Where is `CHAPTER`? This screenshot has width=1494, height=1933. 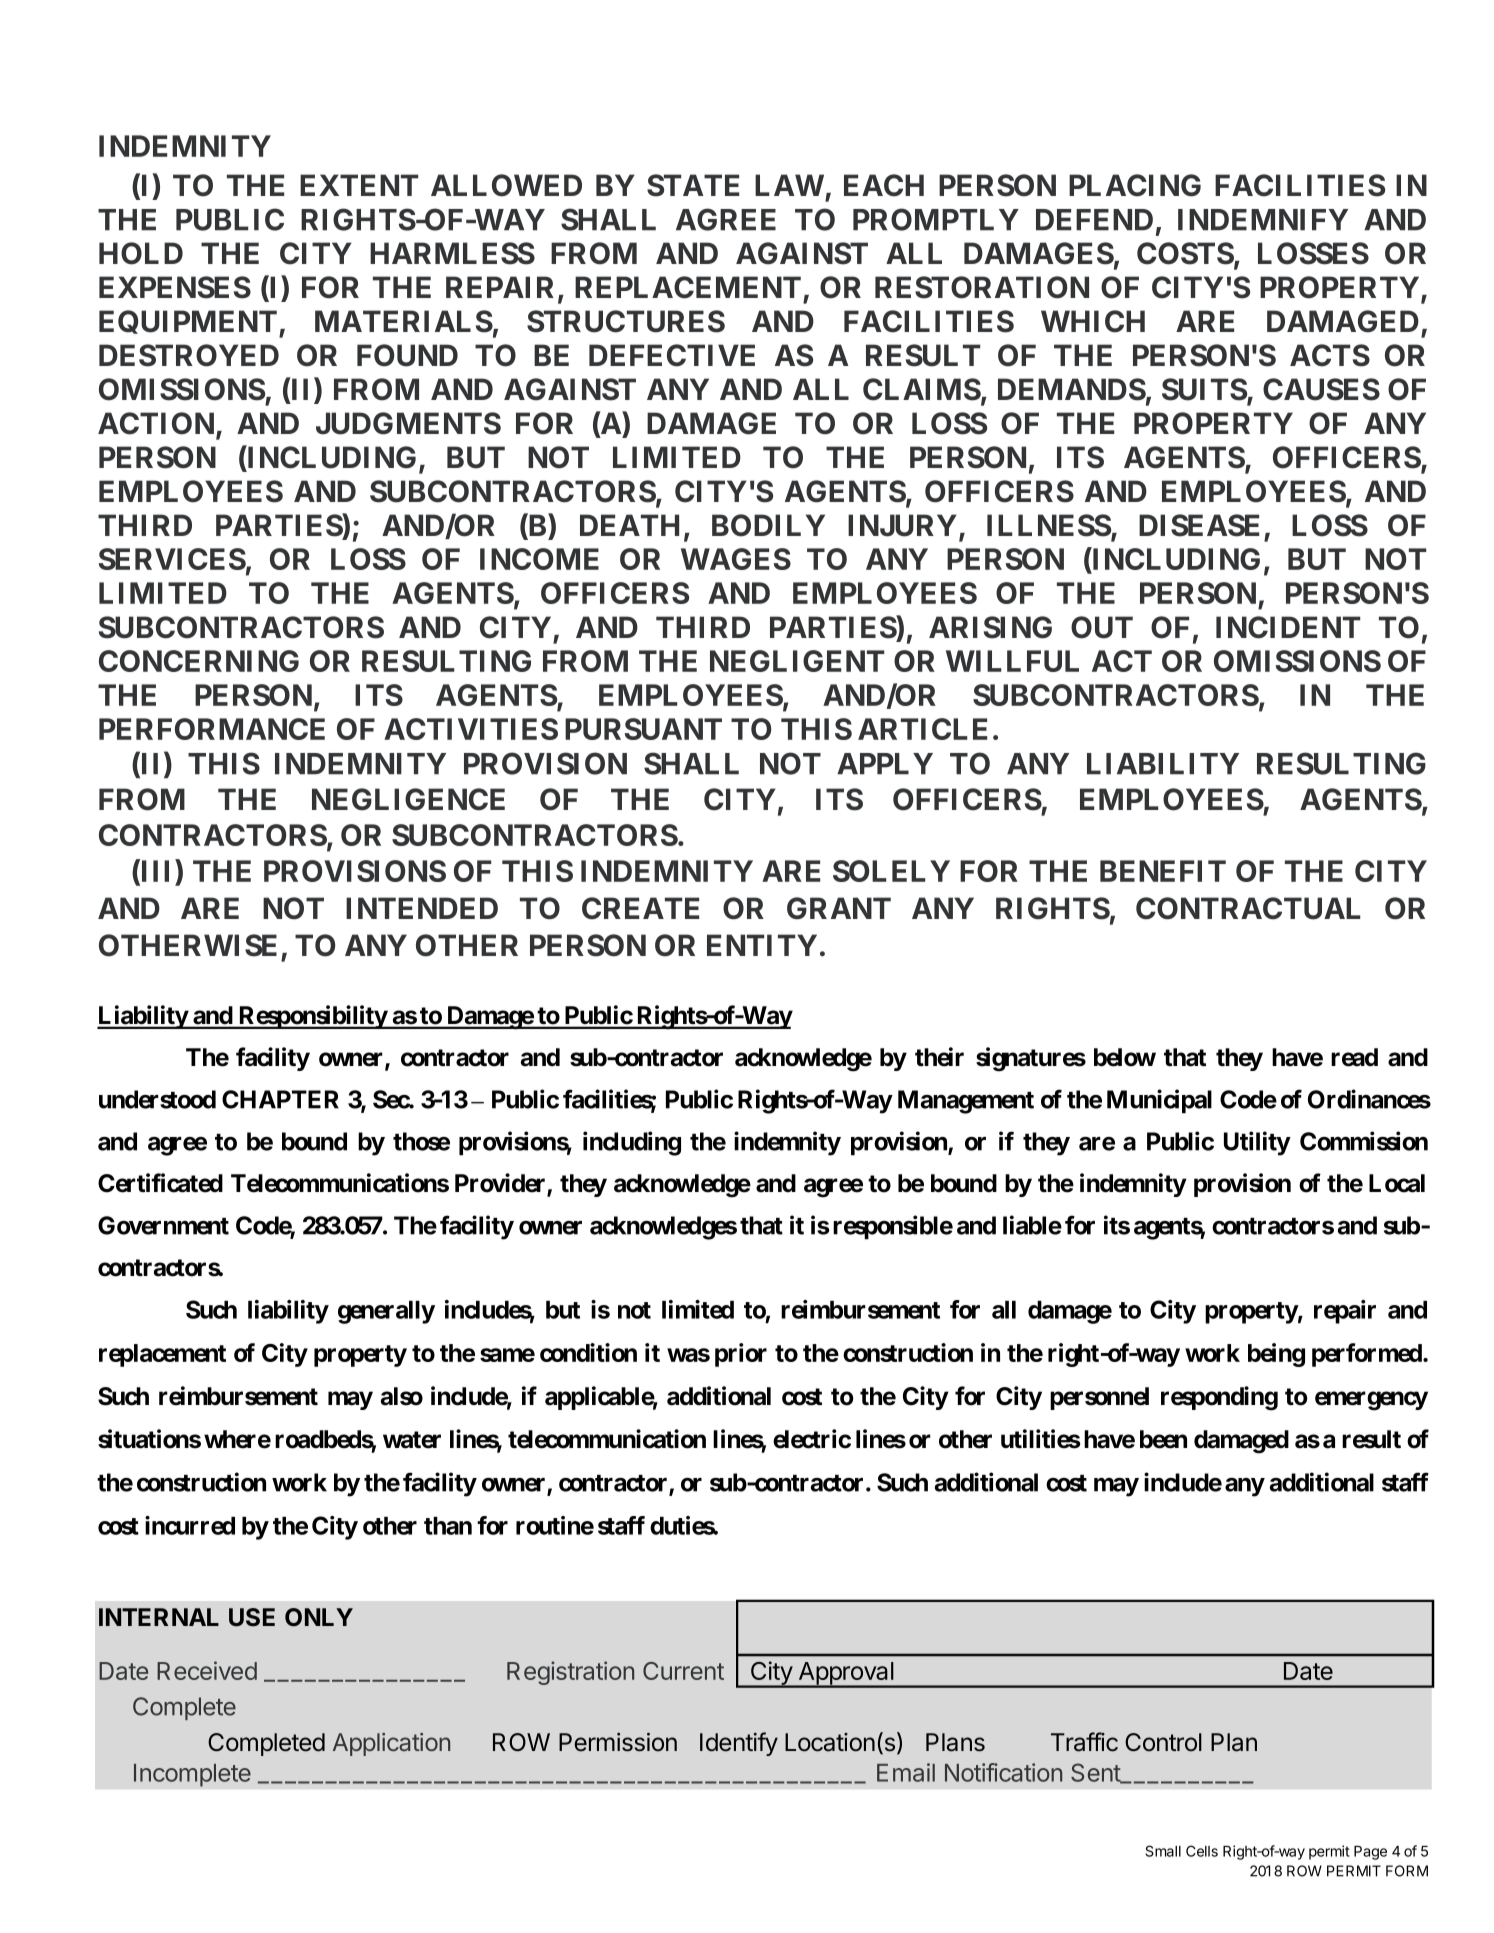 CHAPTER is located at coordinates (280, 1099).
